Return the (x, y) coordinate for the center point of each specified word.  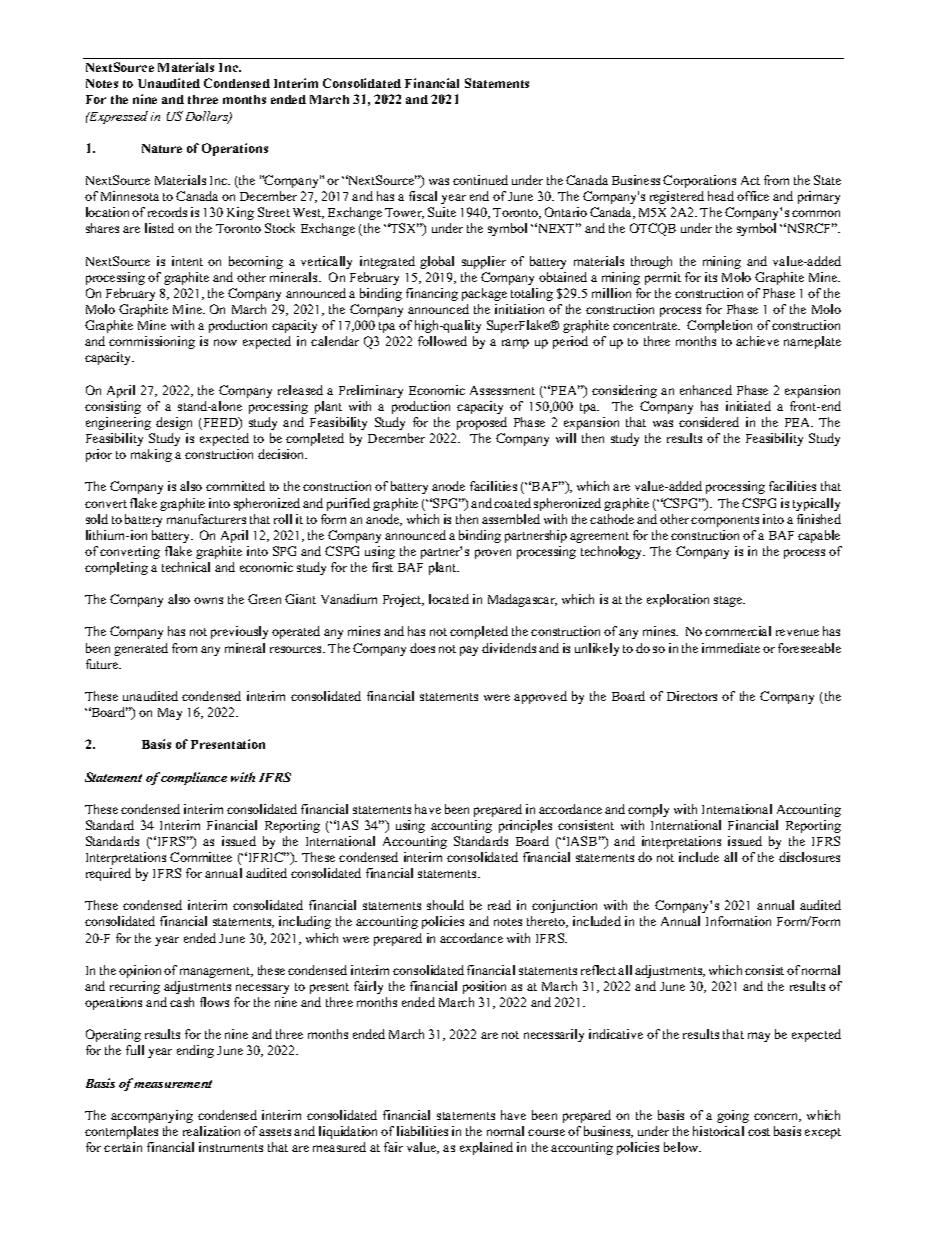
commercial (738, 631)
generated (141, 649)
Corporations (699, 181)
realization (211, 1131)
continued (480, 180)
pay (469, 651)
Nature (162, 148)
